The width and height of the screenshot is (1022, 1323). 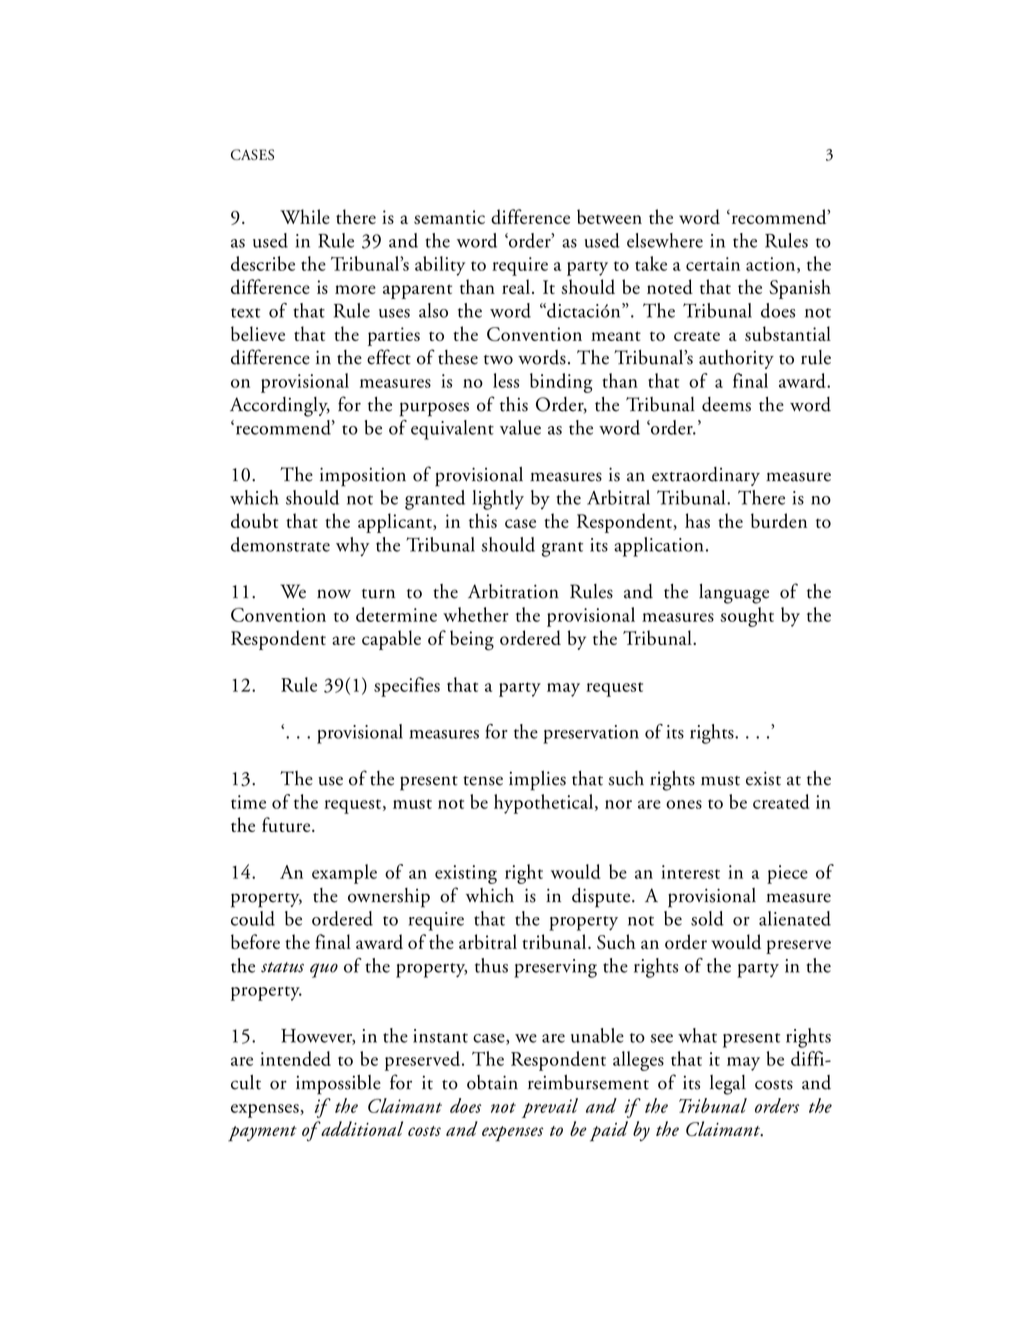 I want to click on value, so click(x=520, y=427).
